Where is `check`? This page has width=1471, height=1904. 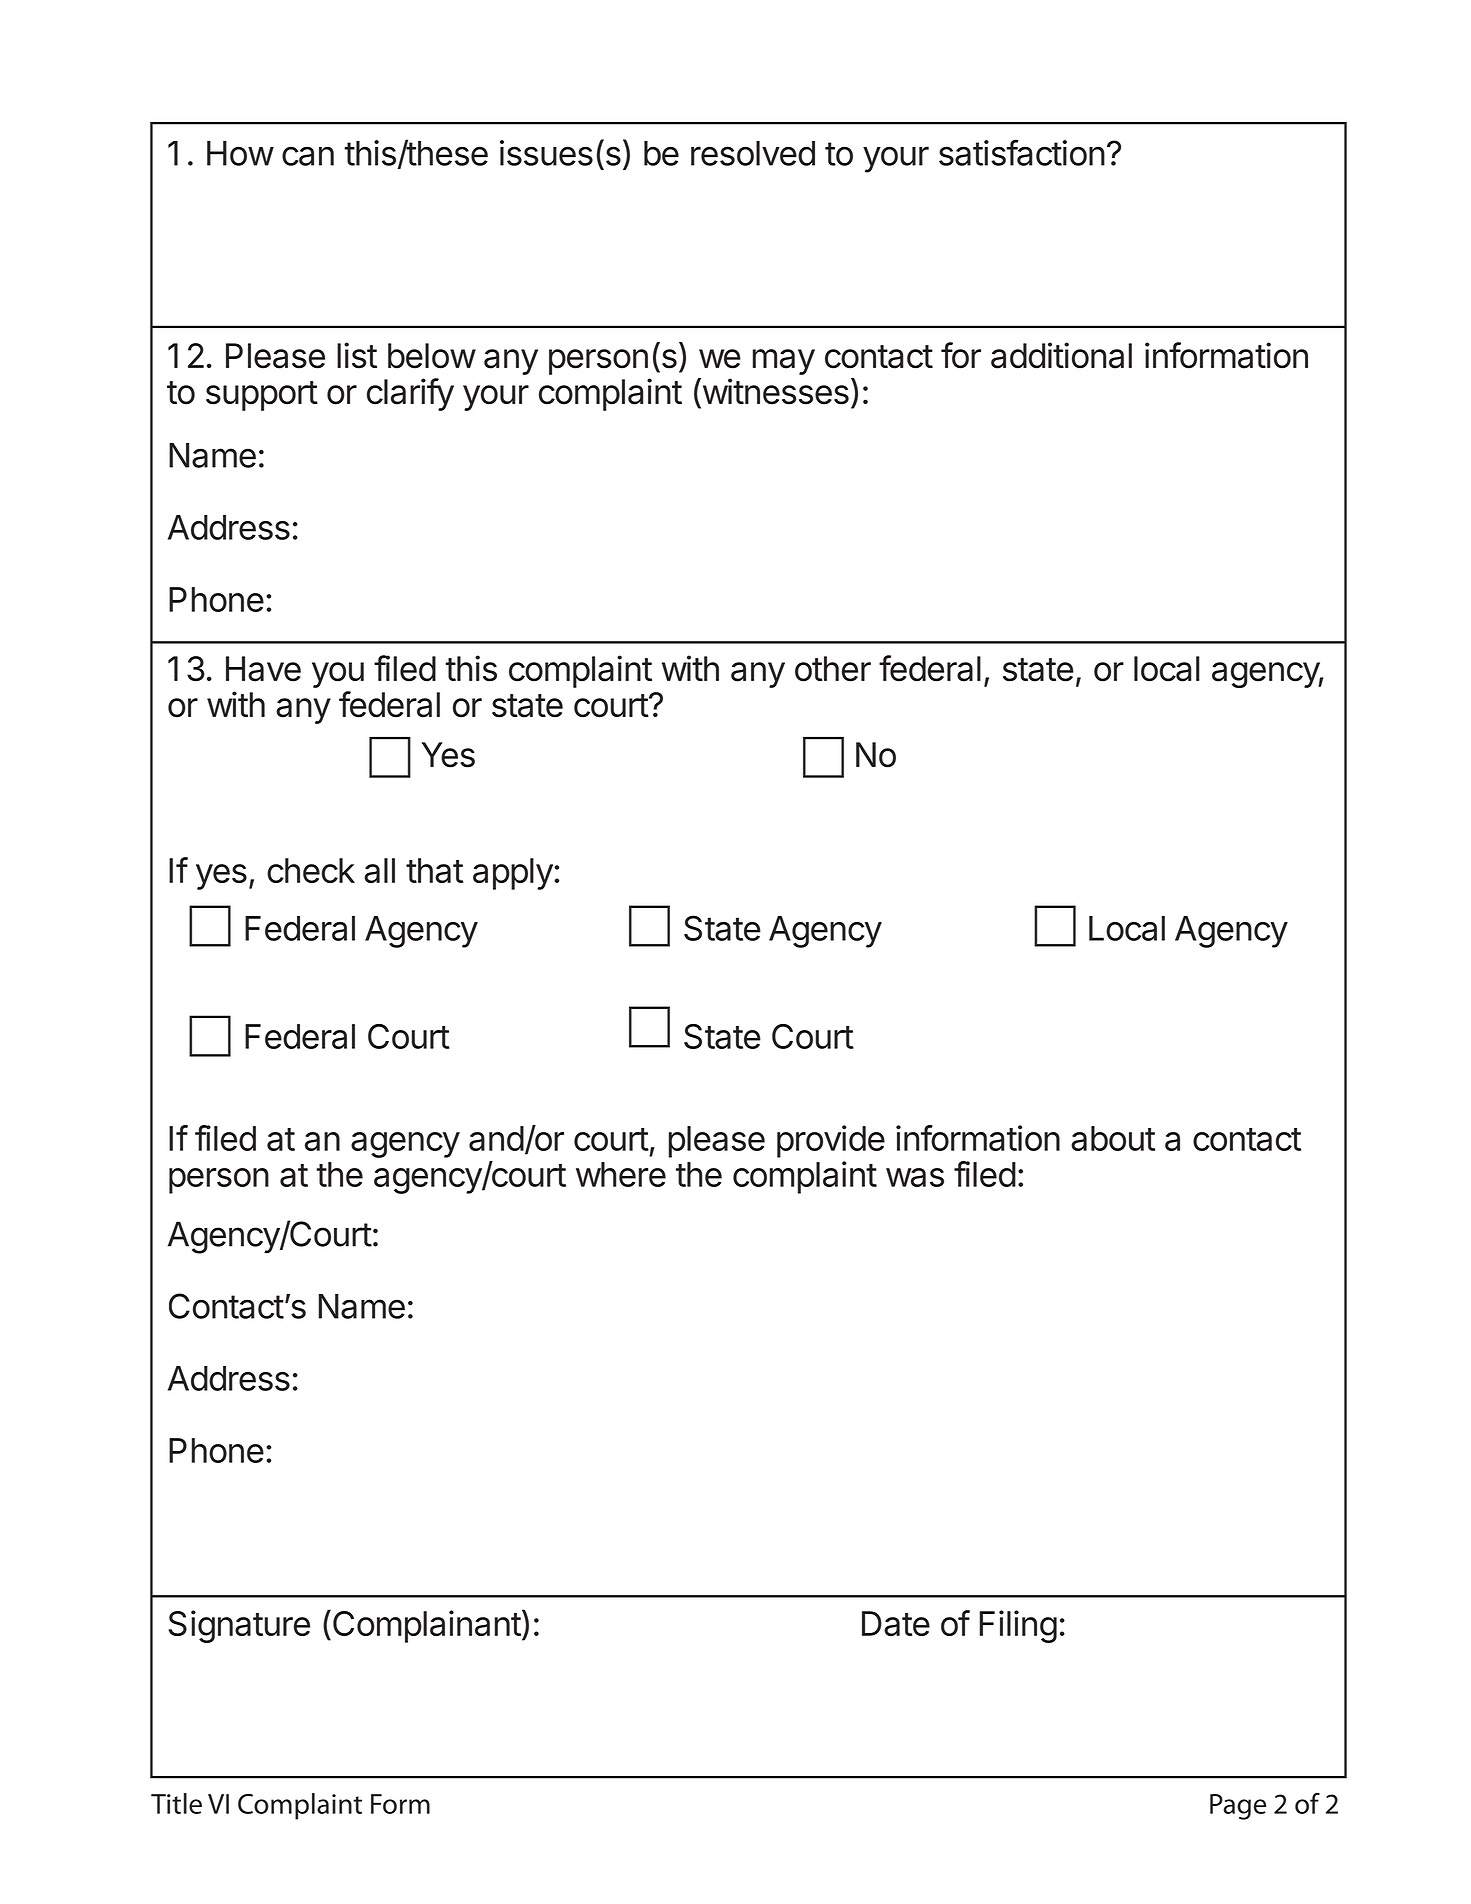 check is located at coordinates (311, 870).
